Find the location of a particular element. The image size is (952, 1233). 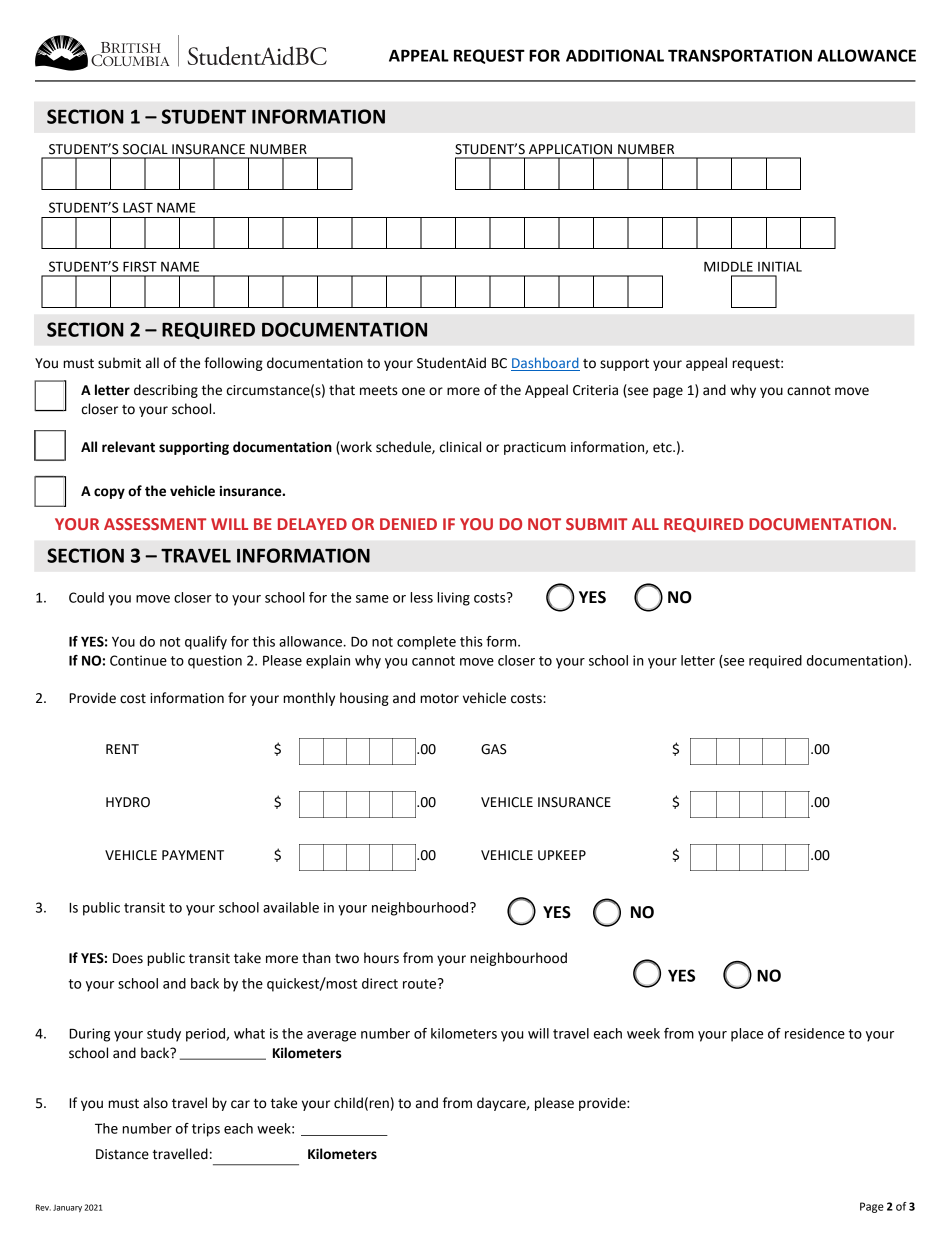

GAS is located at coordinates (494, 749).
